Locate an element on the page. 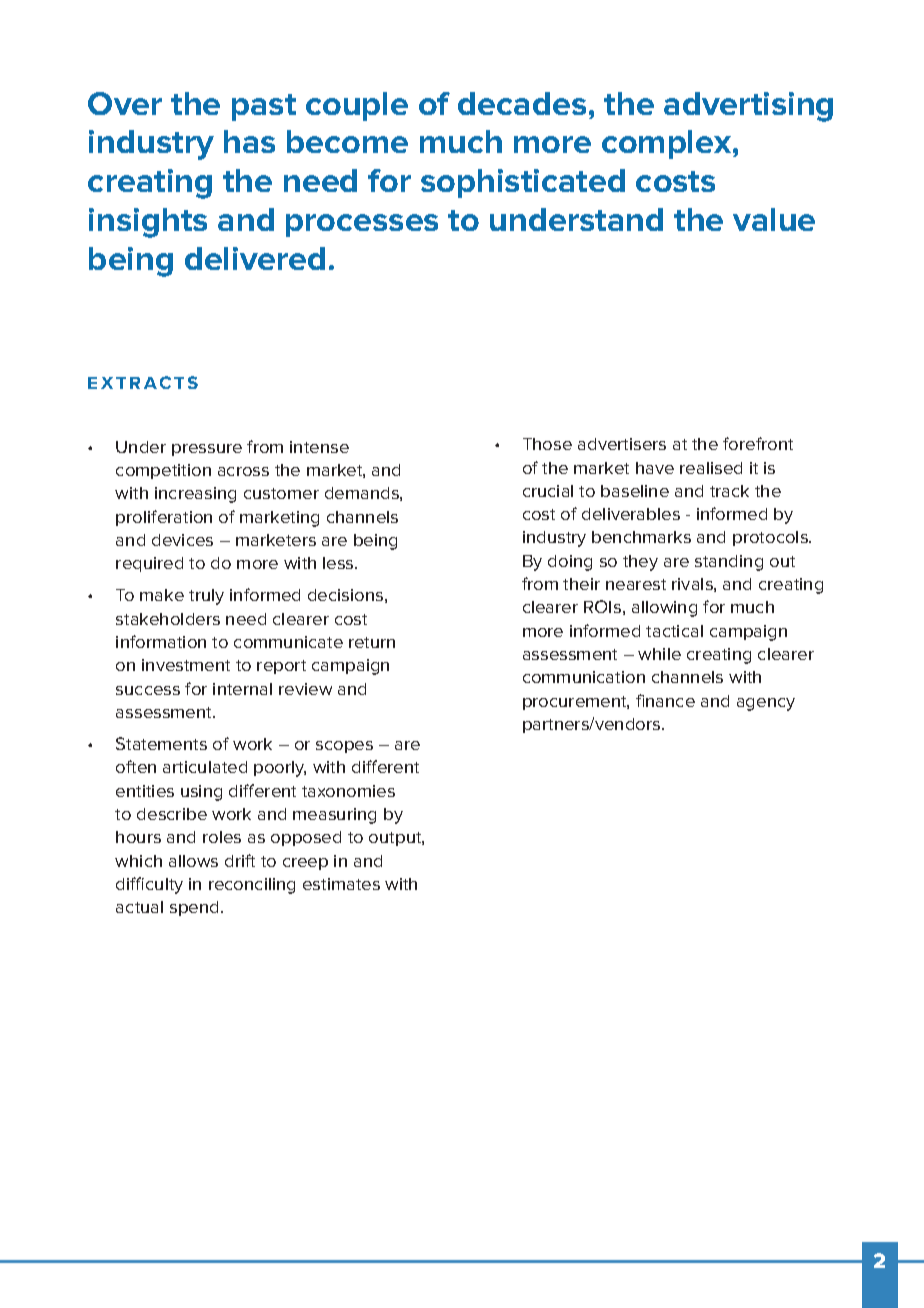 This page has width=924, height=1308. forefront is located at coordinates (758, 443).
